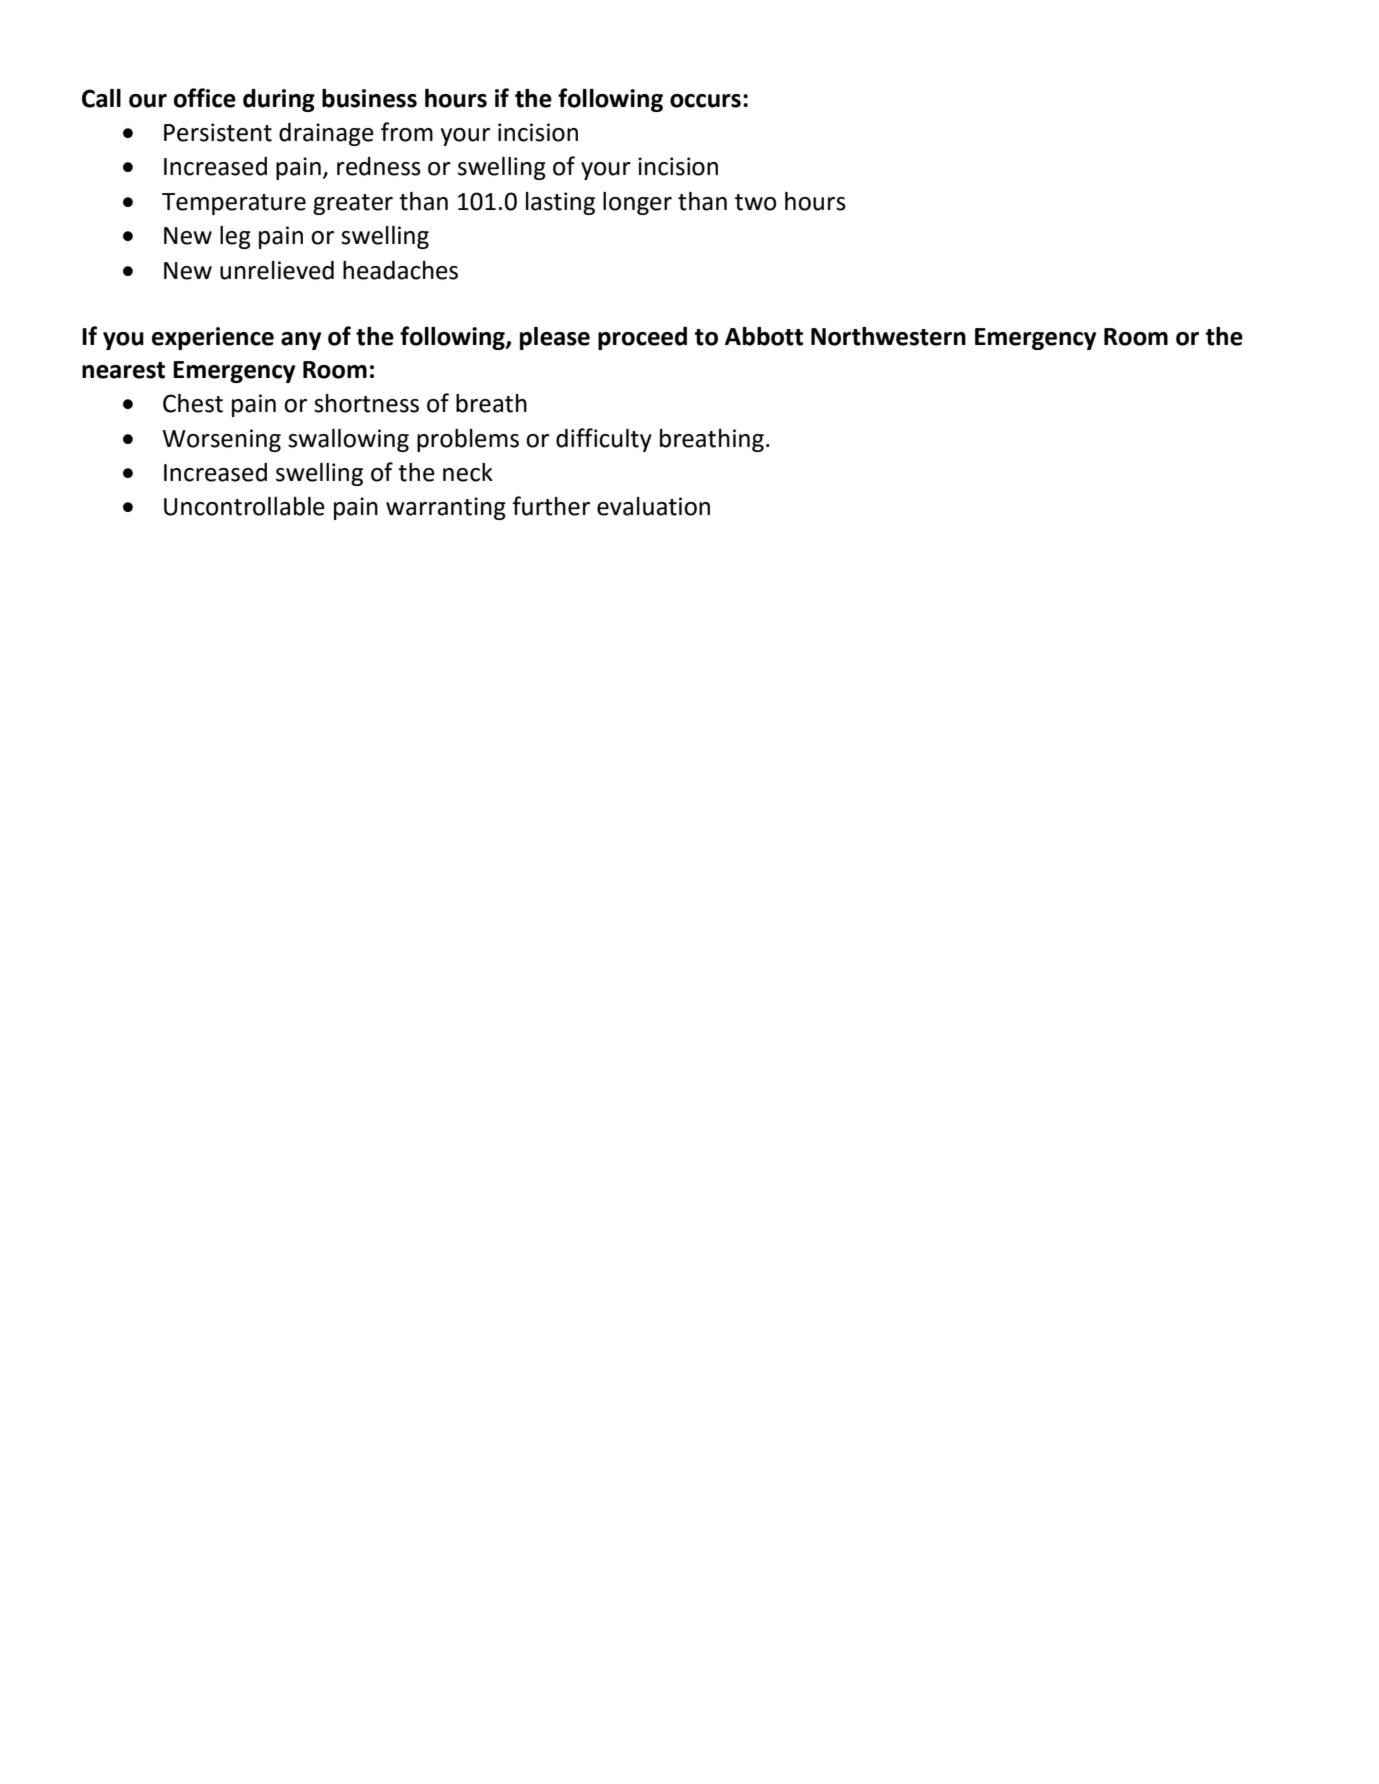  What do you see at coordinates (244, 506) in the screenshot?
I see `Uncontrollable` at bounding box center [244, 506].
